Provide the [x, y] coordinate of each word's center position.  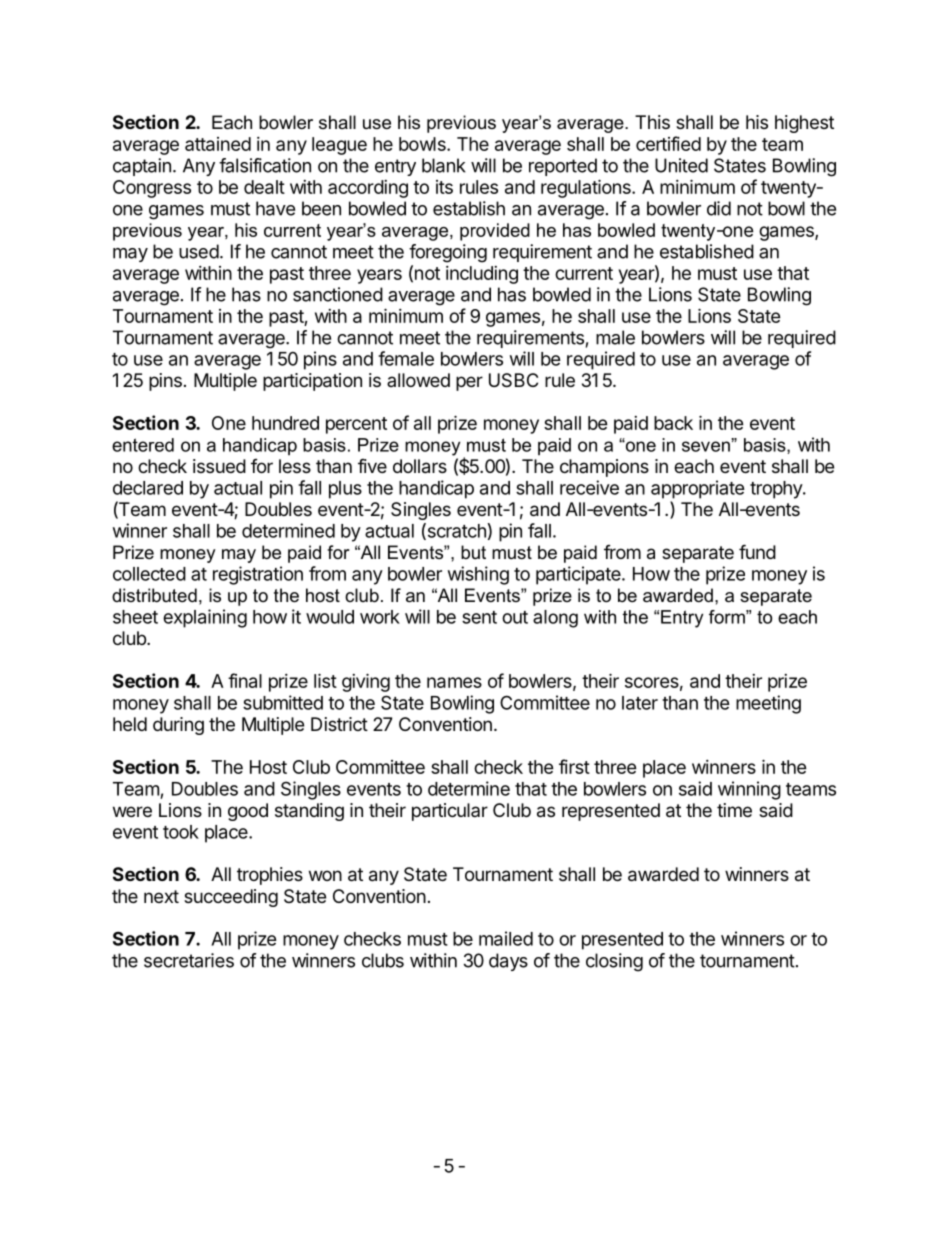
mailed [506, 938]
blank [444, 165]
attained [218, 144]
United [681, 165]
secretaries [189, 960]
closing [614, 962]
